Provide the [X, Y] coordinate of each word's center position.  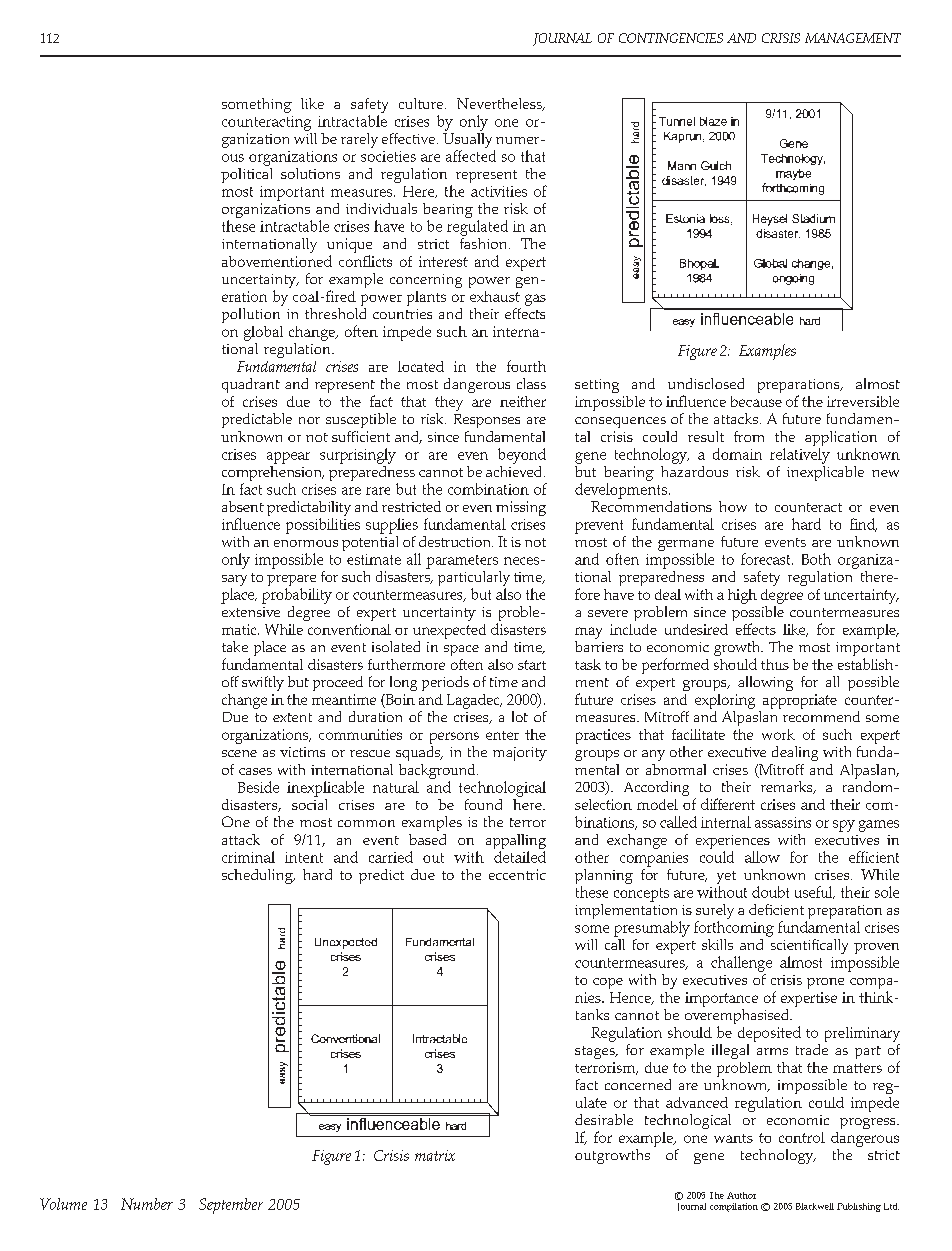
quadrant [251, 385]
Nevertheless [500, 104]
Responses [487, 421]
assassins [783, 822]
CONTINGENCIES [671, 38]
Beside [258, 787]
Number [147, 1204]
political [246, 174]
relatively [800, 456]
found [483, 804]
